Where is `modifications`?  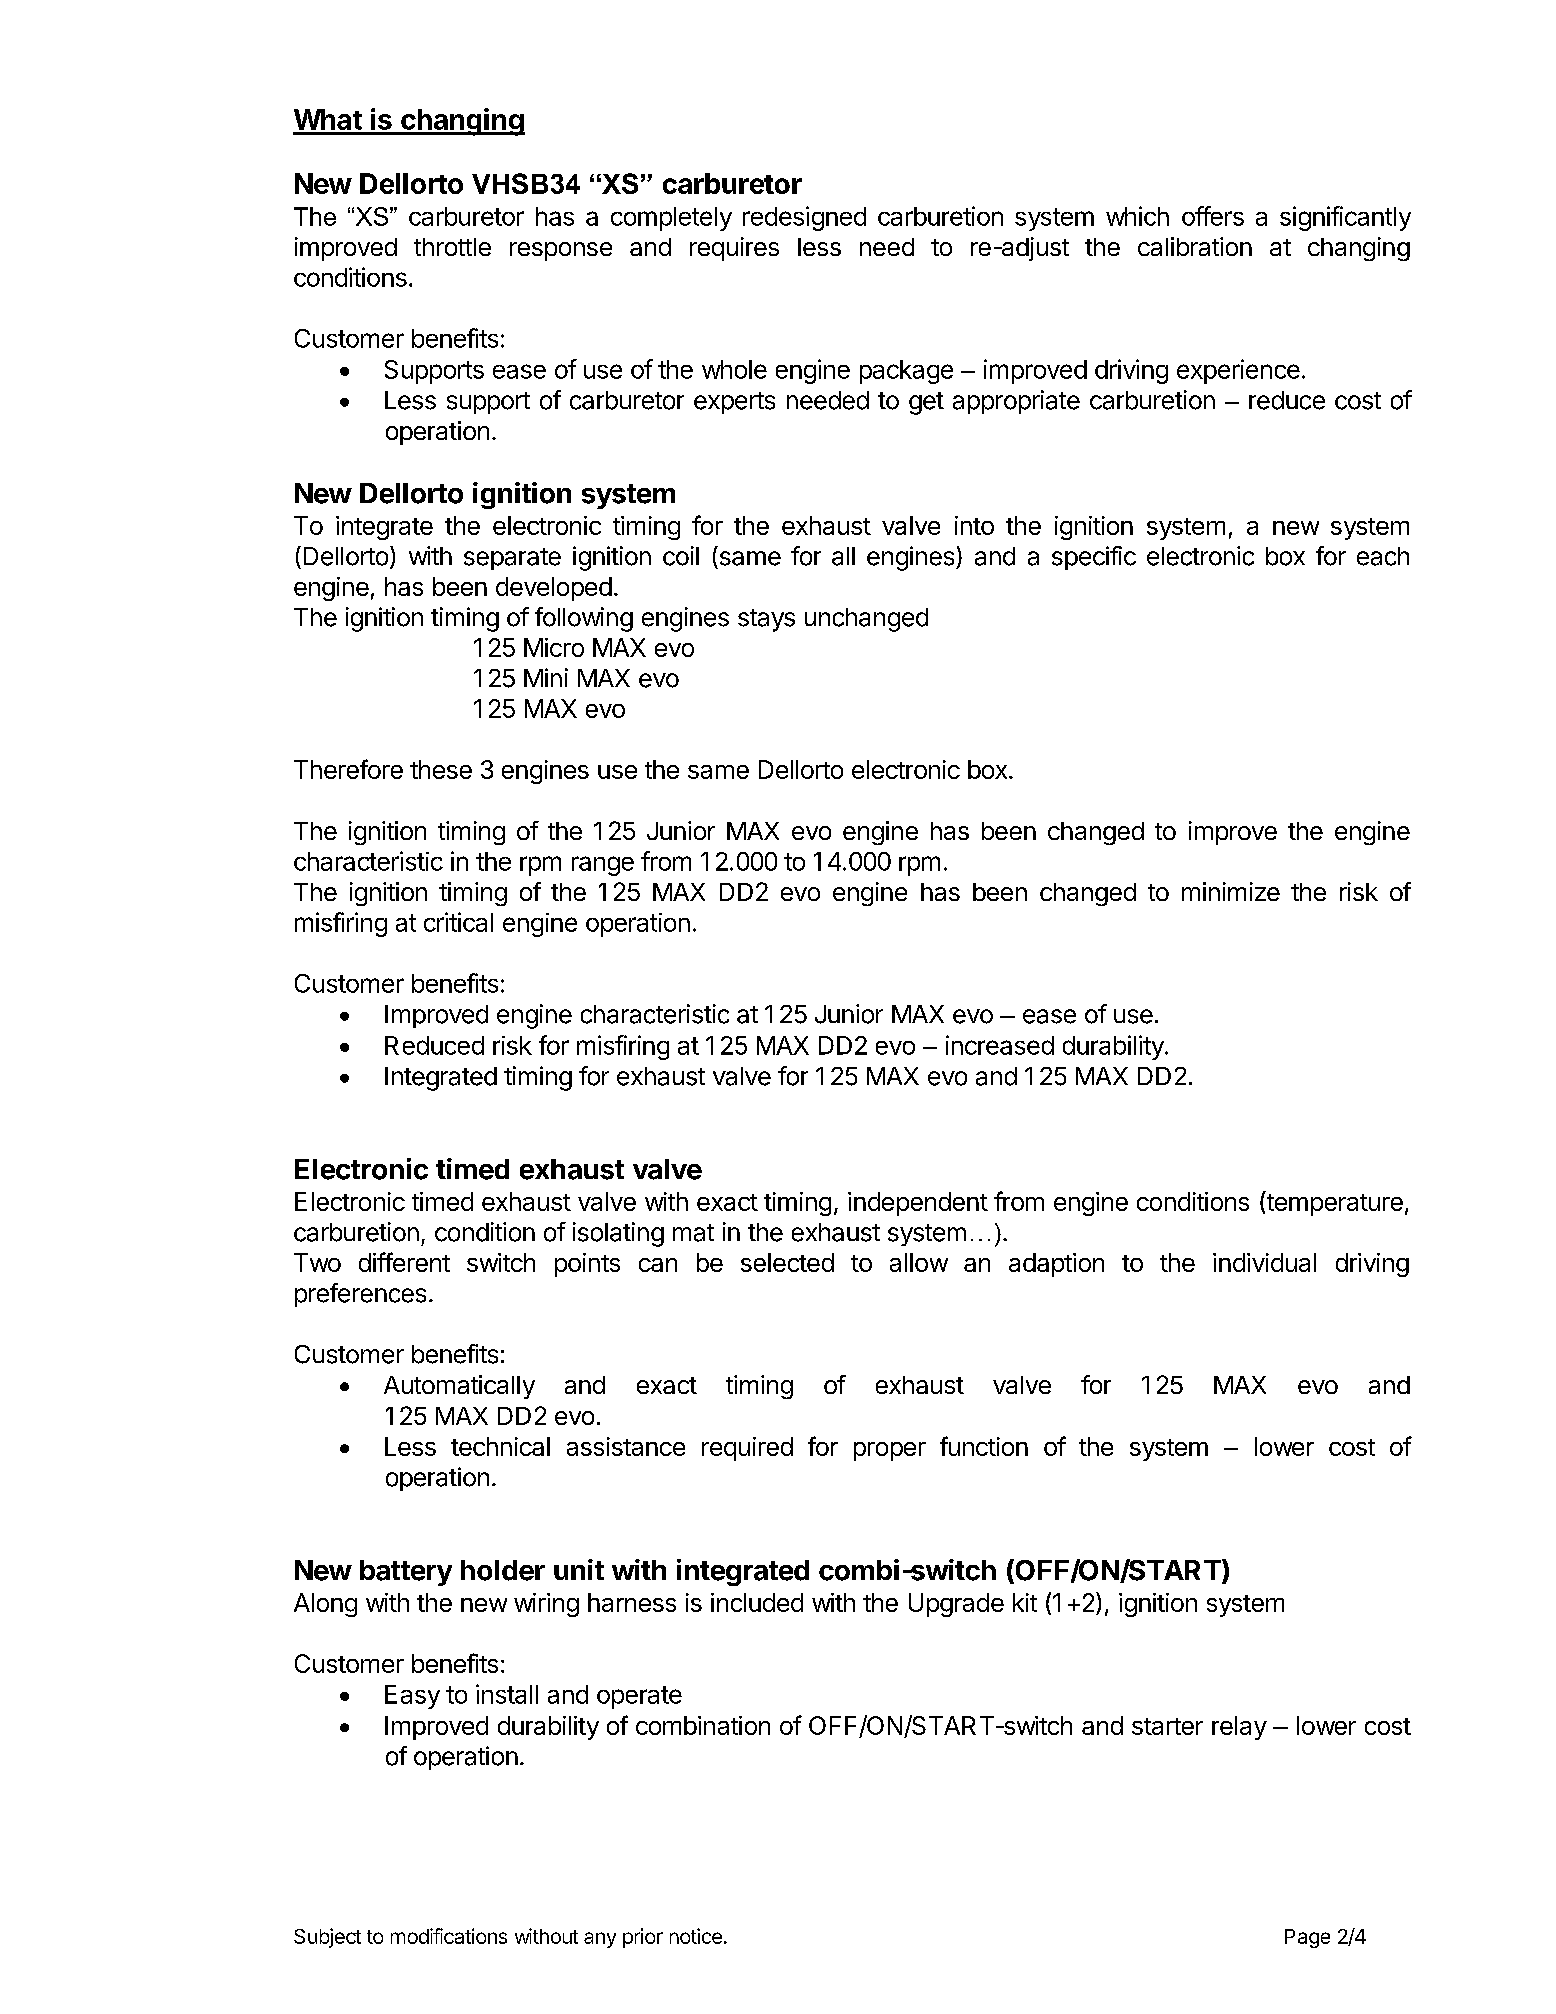
modifications is located at coordinates (449, 1936).
